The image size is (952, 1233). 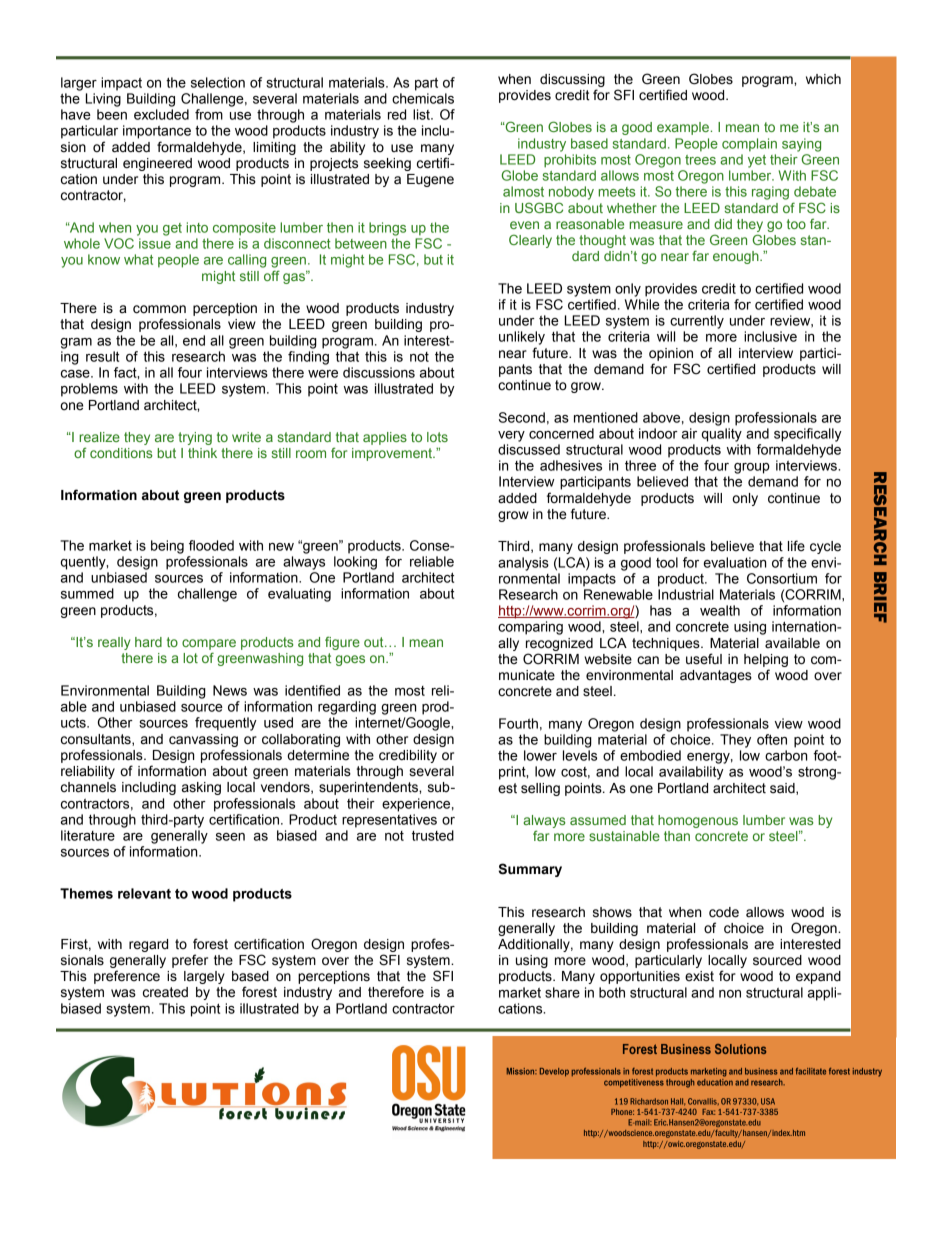 What do you see at coordinates (195, 438) in the page?
I see `trying` at bounding box center [195, 438].
